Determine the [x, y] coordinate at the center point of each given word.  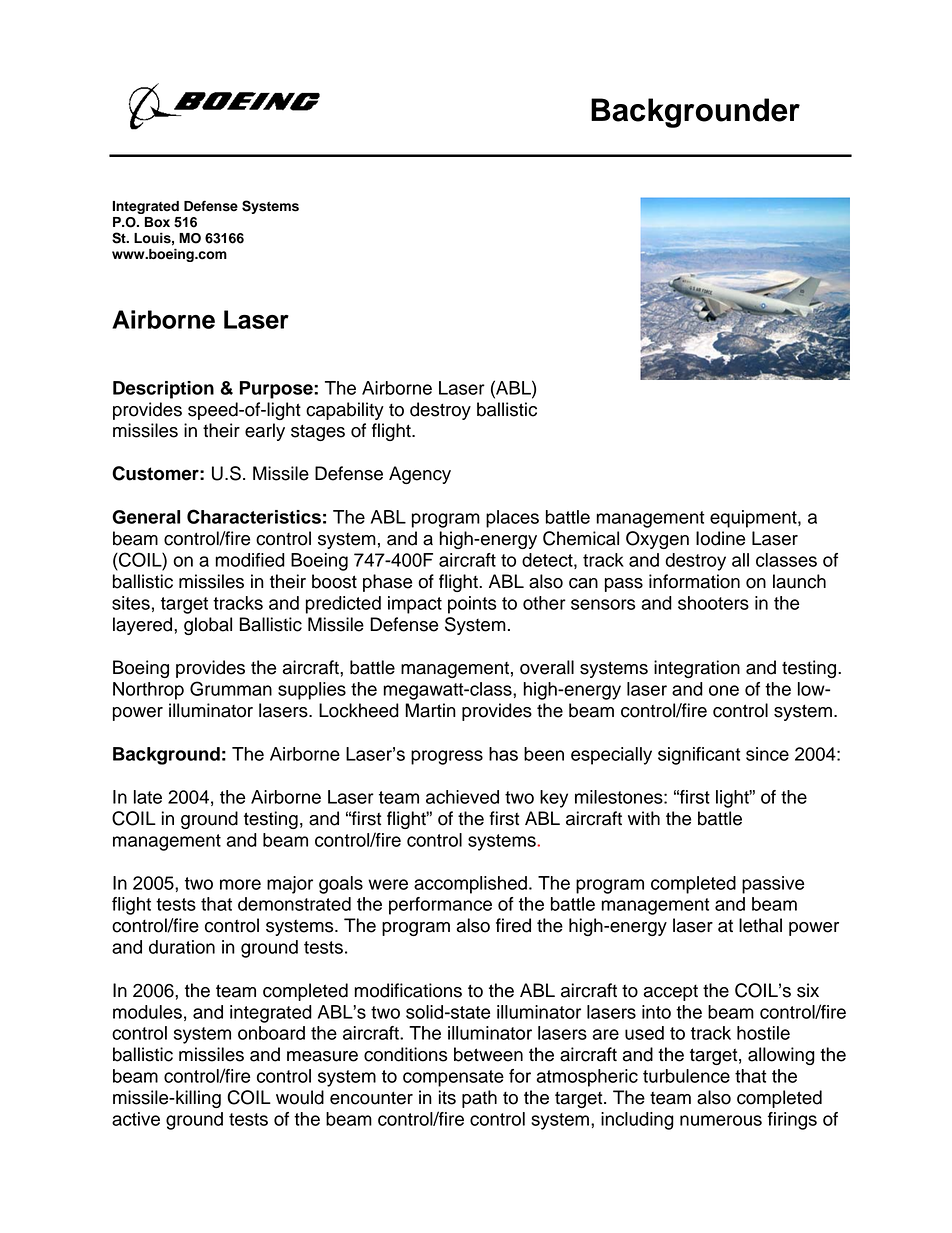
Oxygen [657, 540]
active [136, 1119]
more [240, 884]
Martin [430, 710]
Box [157, 222]
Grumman [231, 688]
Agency [420, 475]
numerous [721, 1120]
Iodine [720, 538]
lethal [760, 925]
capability [345, 411]
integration [697, 669]
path [479, 1099]
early [265, 432]
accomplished [470, 885]
